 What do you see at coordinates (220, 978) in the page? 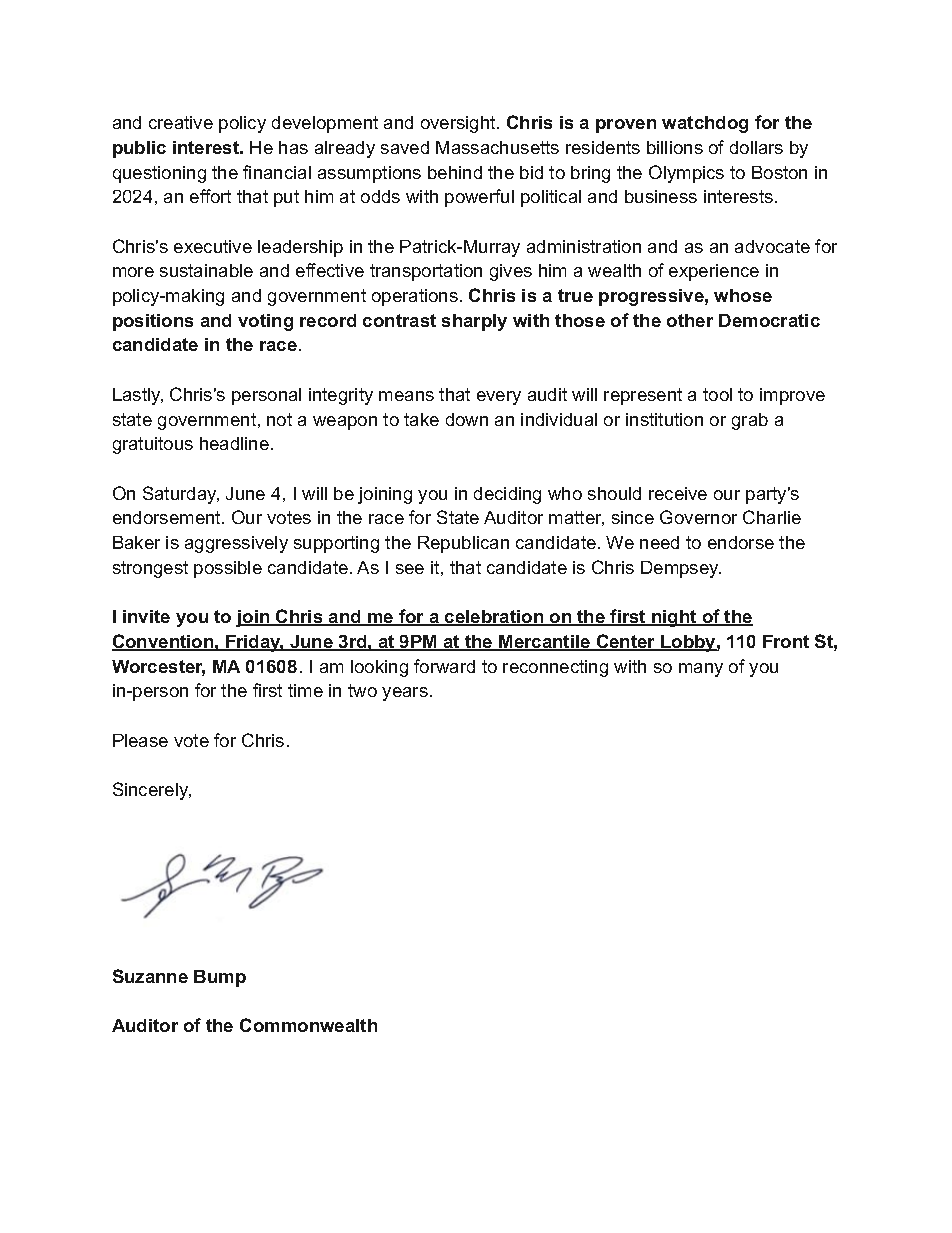
I see `Bump` at bounding box center [220, 978].
